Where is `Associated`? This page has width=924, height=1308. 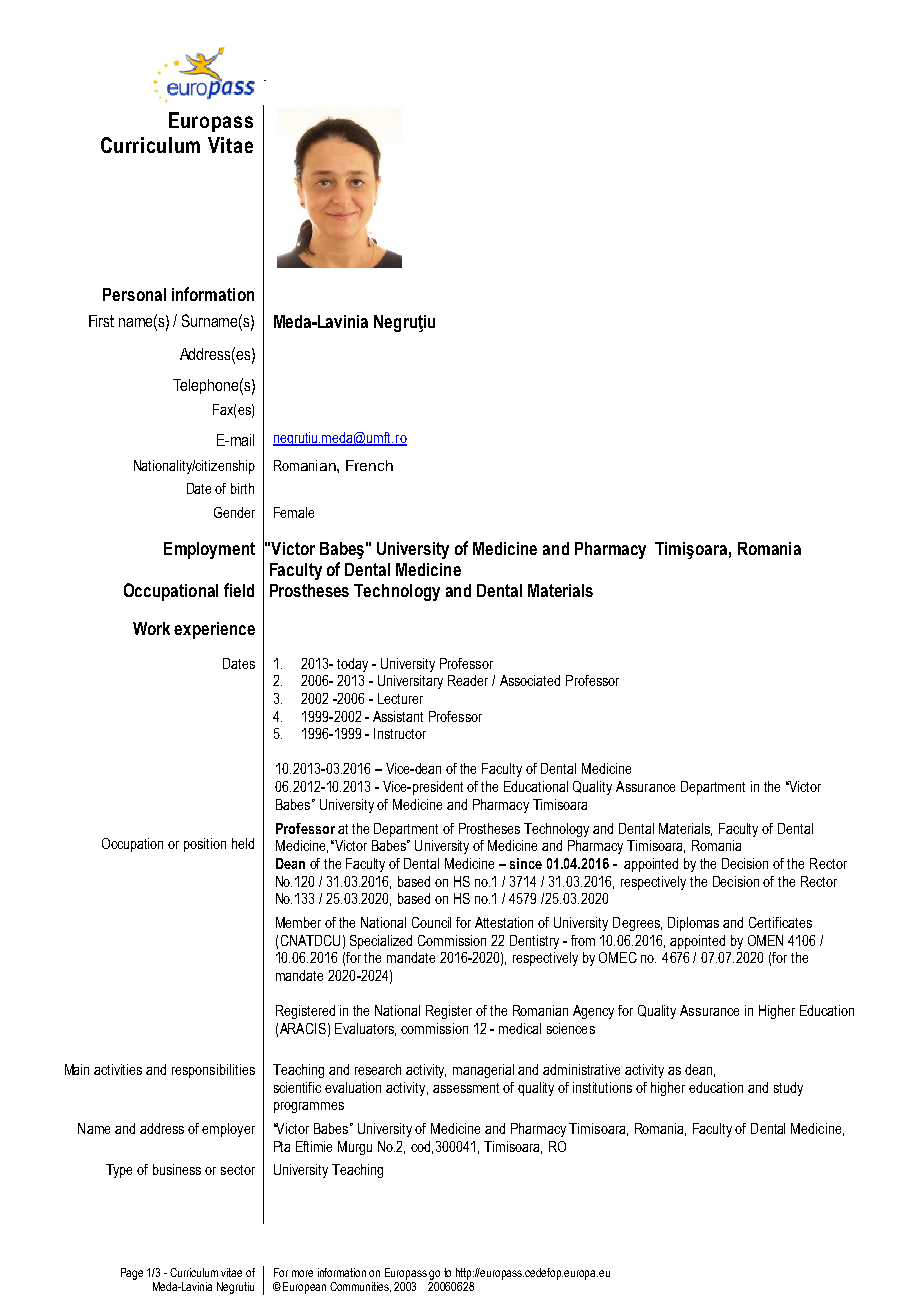 Associated is located at coordinates (530, 680).
